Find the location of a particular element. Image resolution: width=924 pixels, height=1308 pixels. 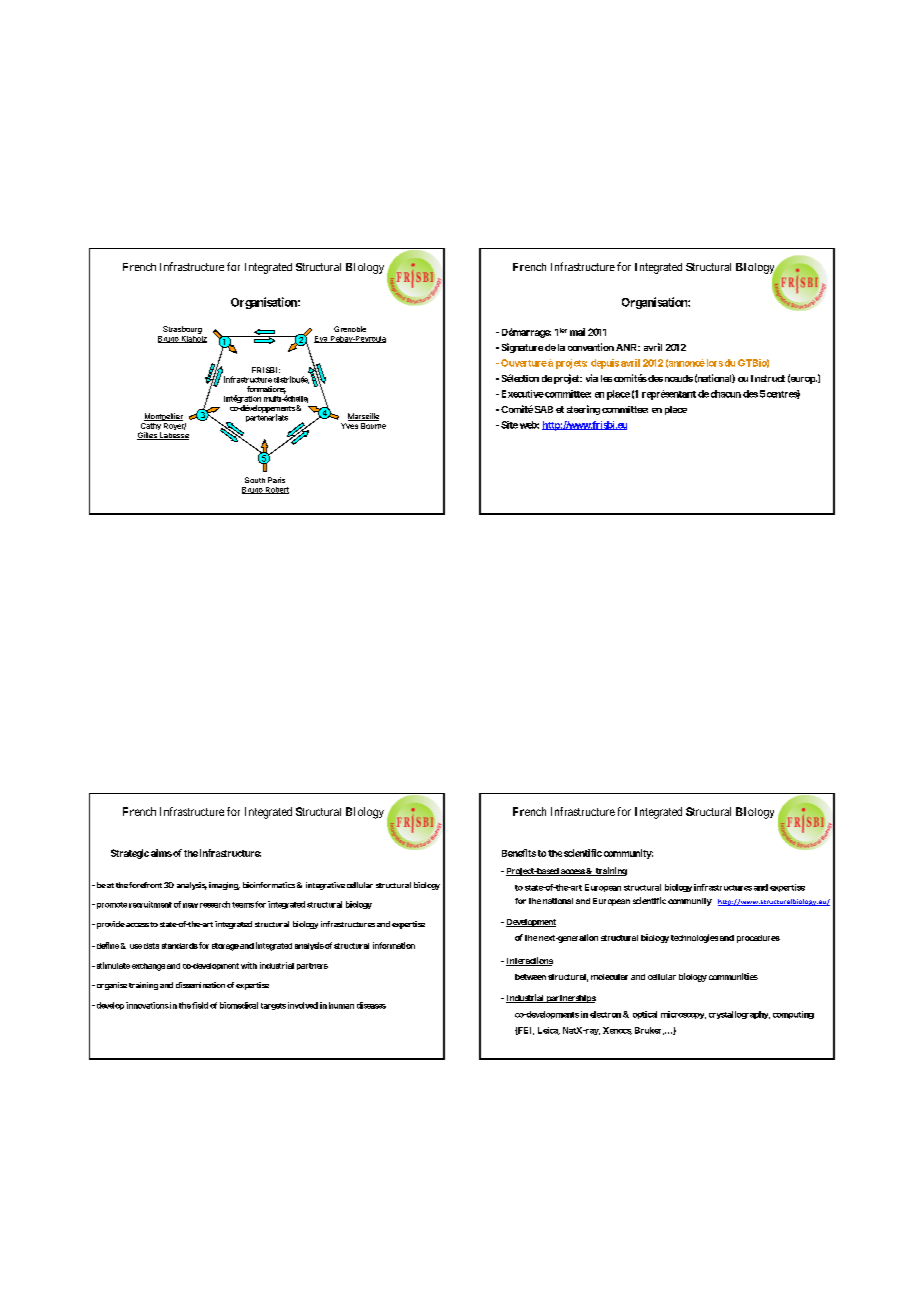

Strategic is located at coordinates (130, 854).
